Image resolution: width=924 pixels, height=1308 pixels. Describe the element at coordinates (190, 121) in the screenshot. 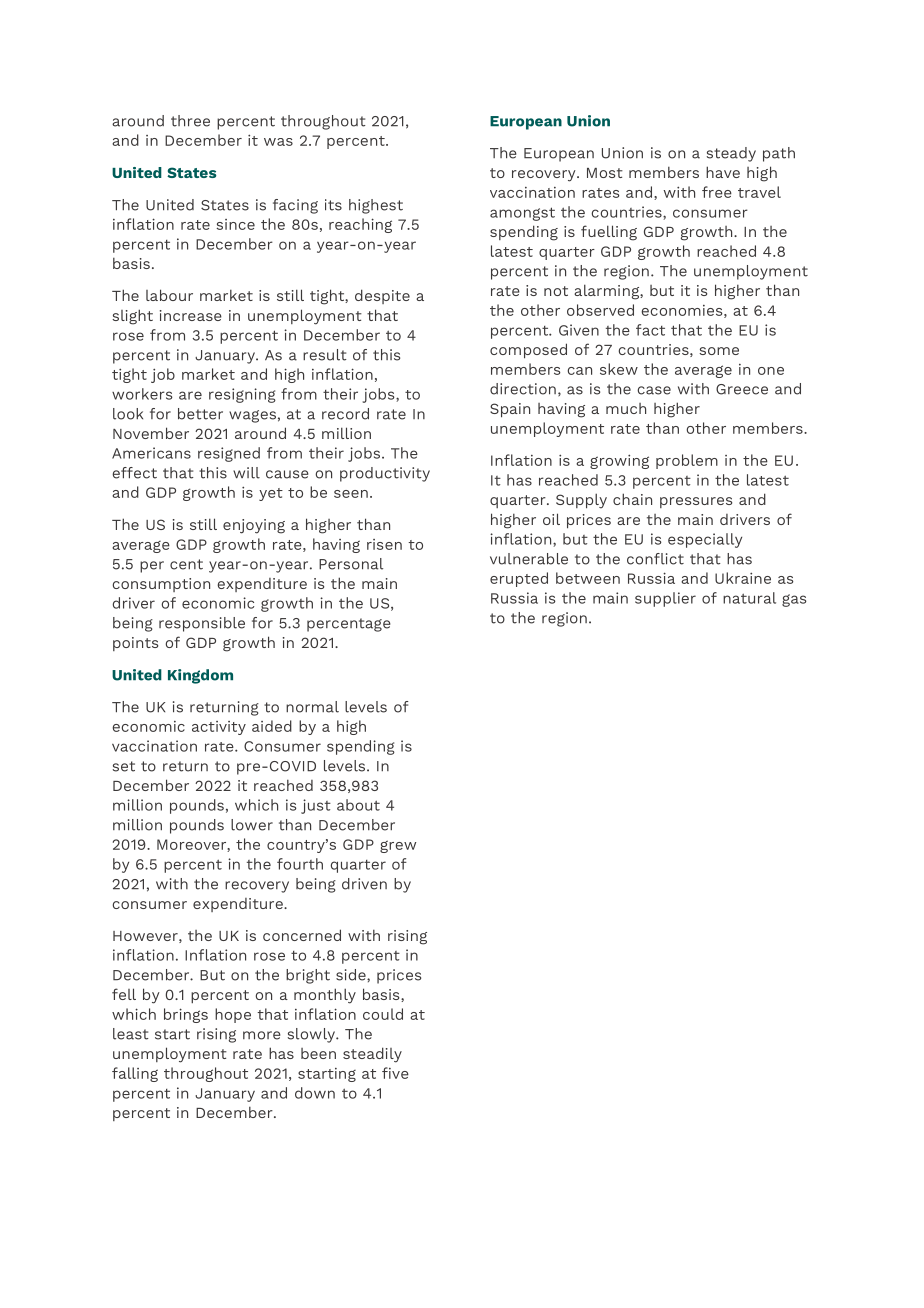

I see `three` at that location.
